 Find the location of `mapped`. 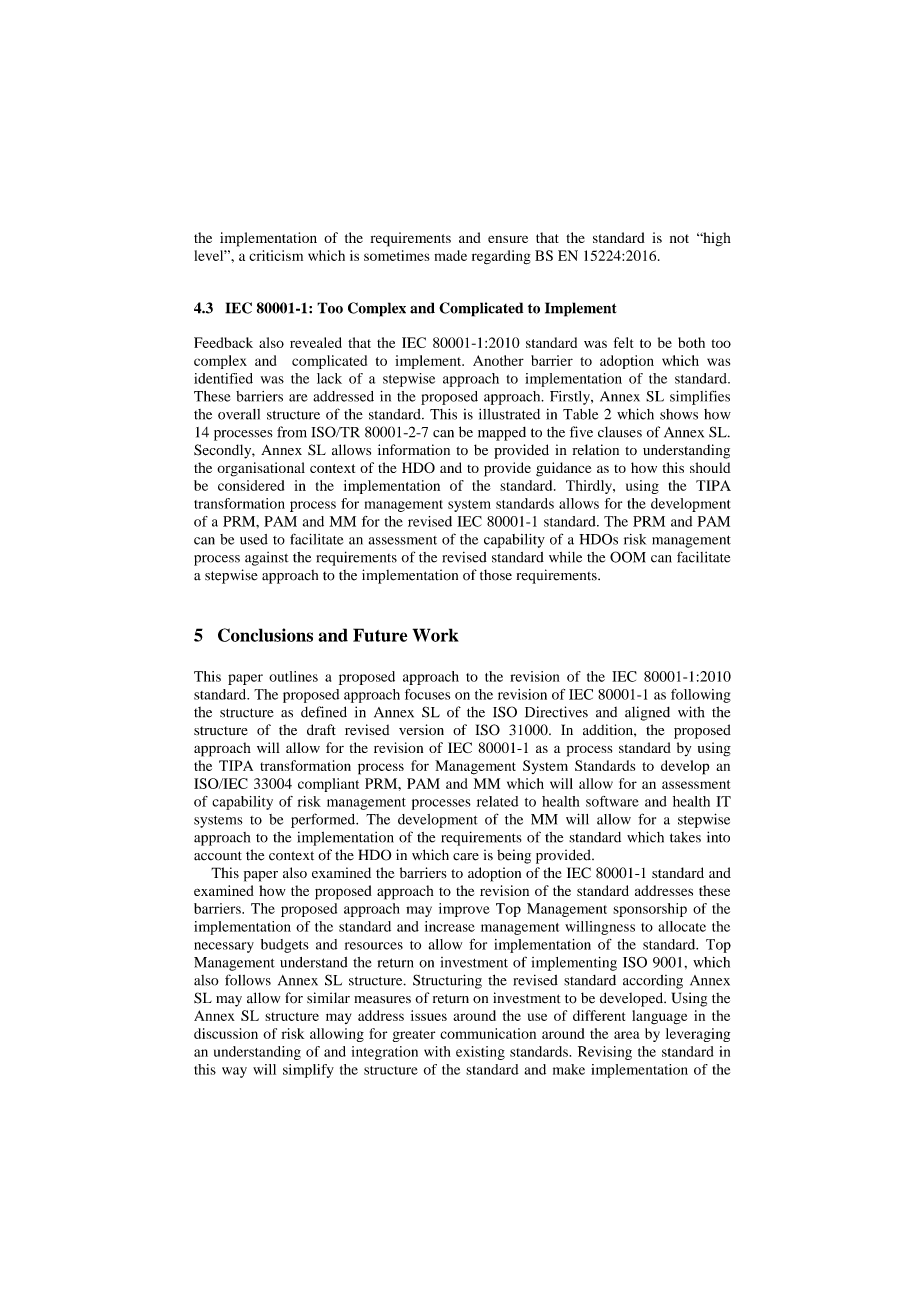

mapped is located at coordinates (502, 434).
